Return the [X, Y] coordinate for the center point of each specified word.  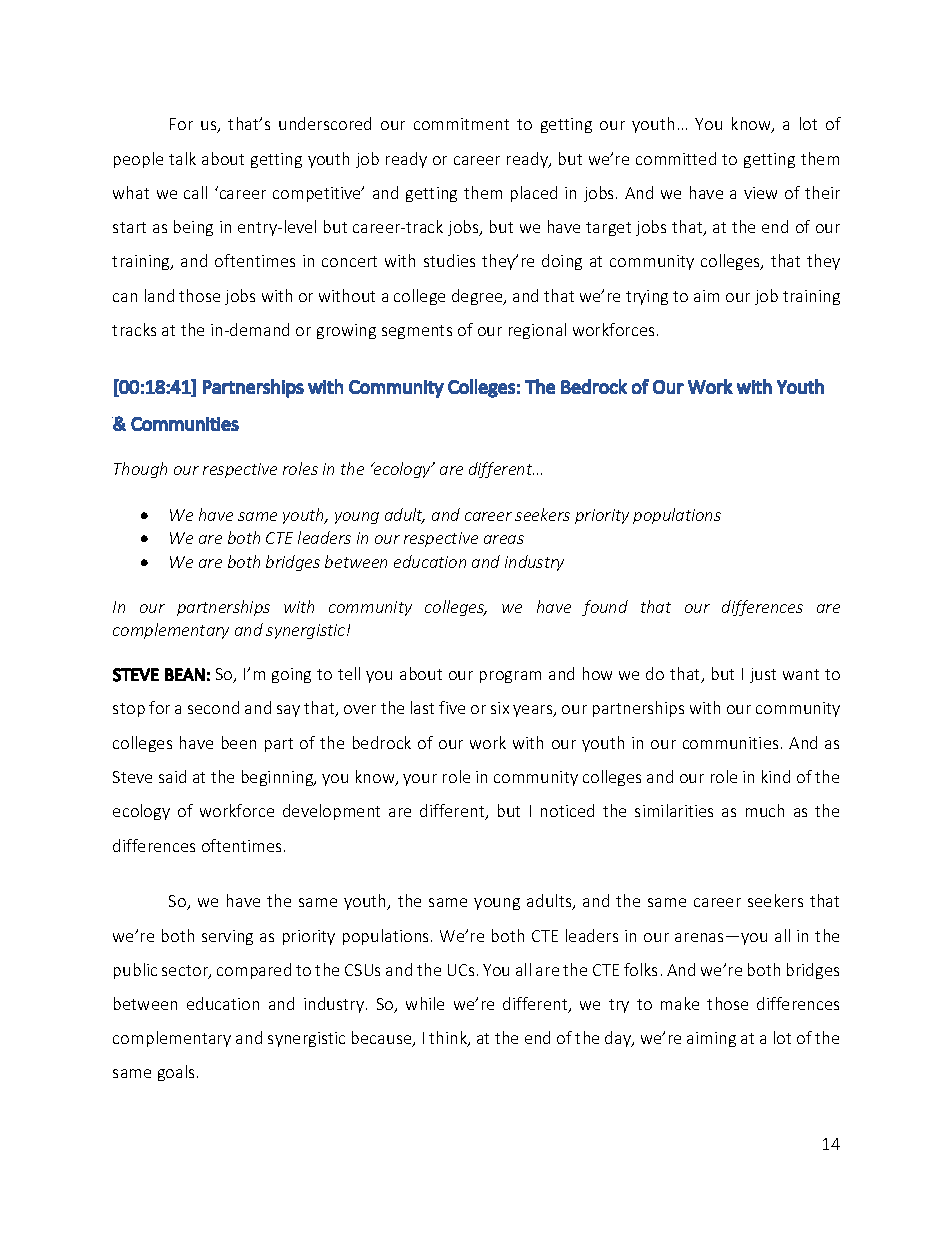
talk [182, 158]
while [425, 1003]
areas [504, 539]
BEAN [185, 674]
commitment [461, 124]
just [763, 675]
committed [676, 158]
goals [176, 1073]
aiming [711, 1039]
